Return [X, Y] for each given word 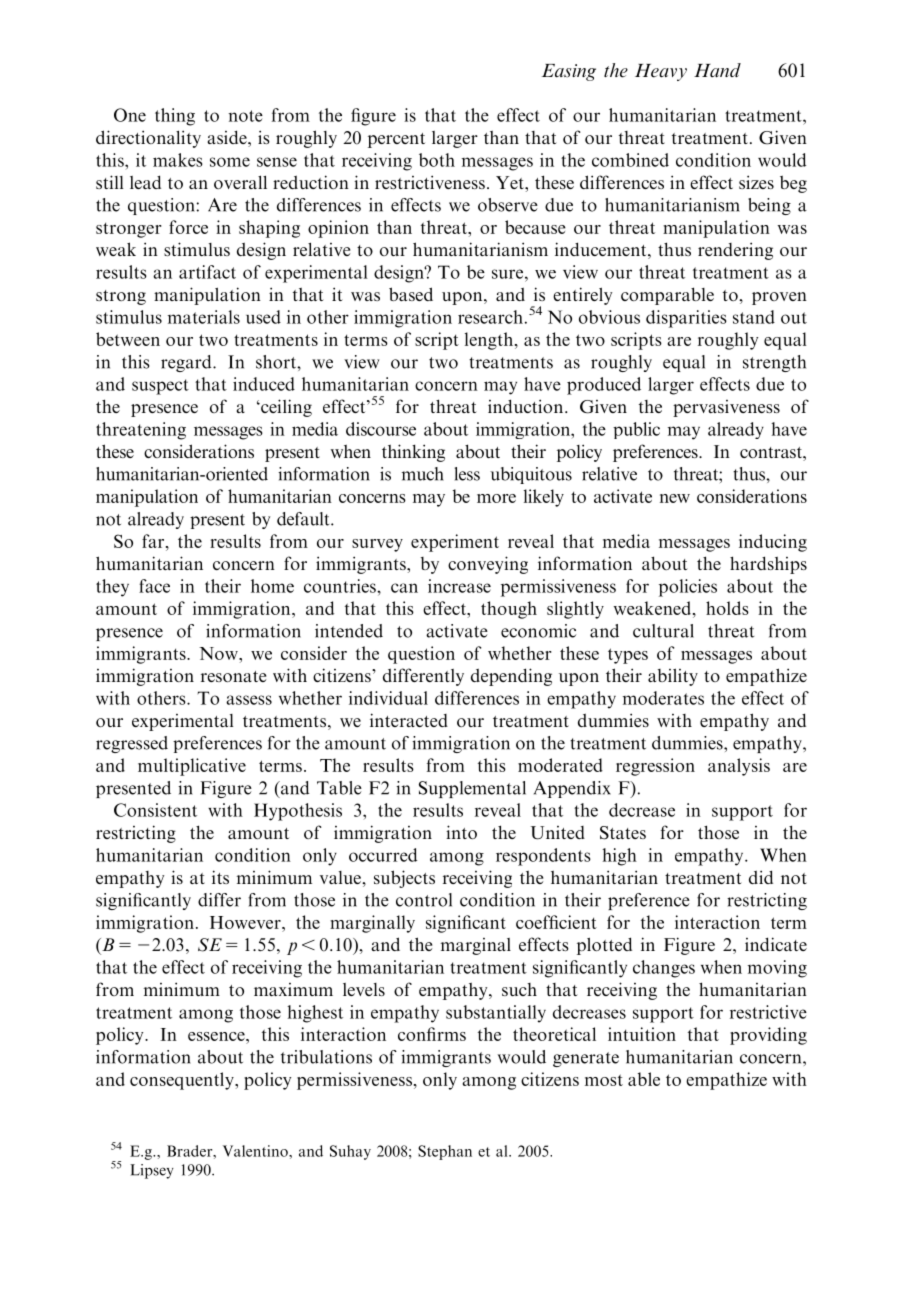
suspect [160, 387]
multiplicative [192, 767]
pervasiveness [726, 408]
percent [396, 140]
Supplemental [472, 789]
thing [175, 117]
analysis [739, 767]
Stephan [445, 1152]
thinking [413, 453]
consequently [183, 1081]
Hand [717, 70]
